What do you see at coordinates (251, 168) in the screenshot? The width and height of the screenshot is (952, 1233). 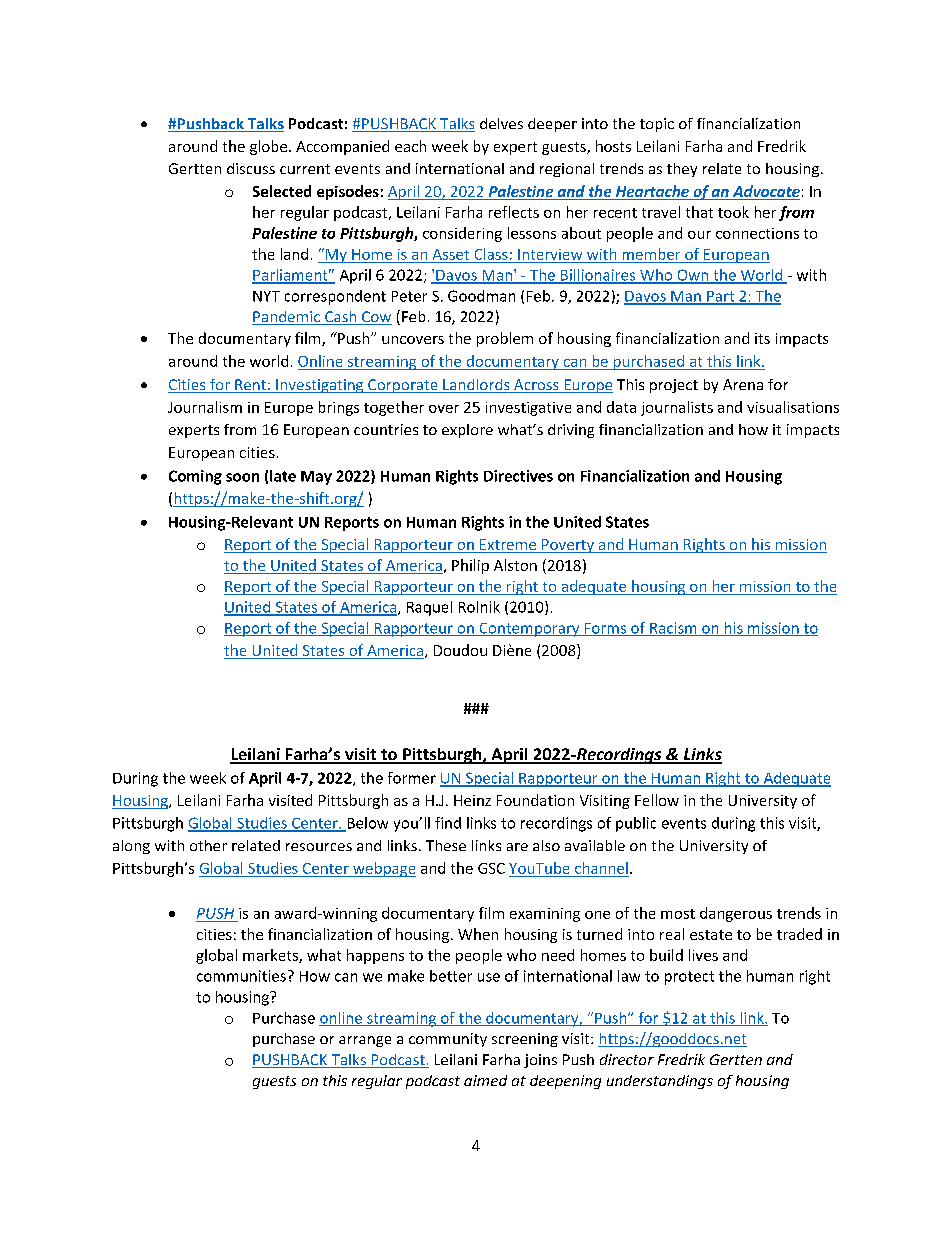 I see `discuss` at bounding box center [251, 168].
